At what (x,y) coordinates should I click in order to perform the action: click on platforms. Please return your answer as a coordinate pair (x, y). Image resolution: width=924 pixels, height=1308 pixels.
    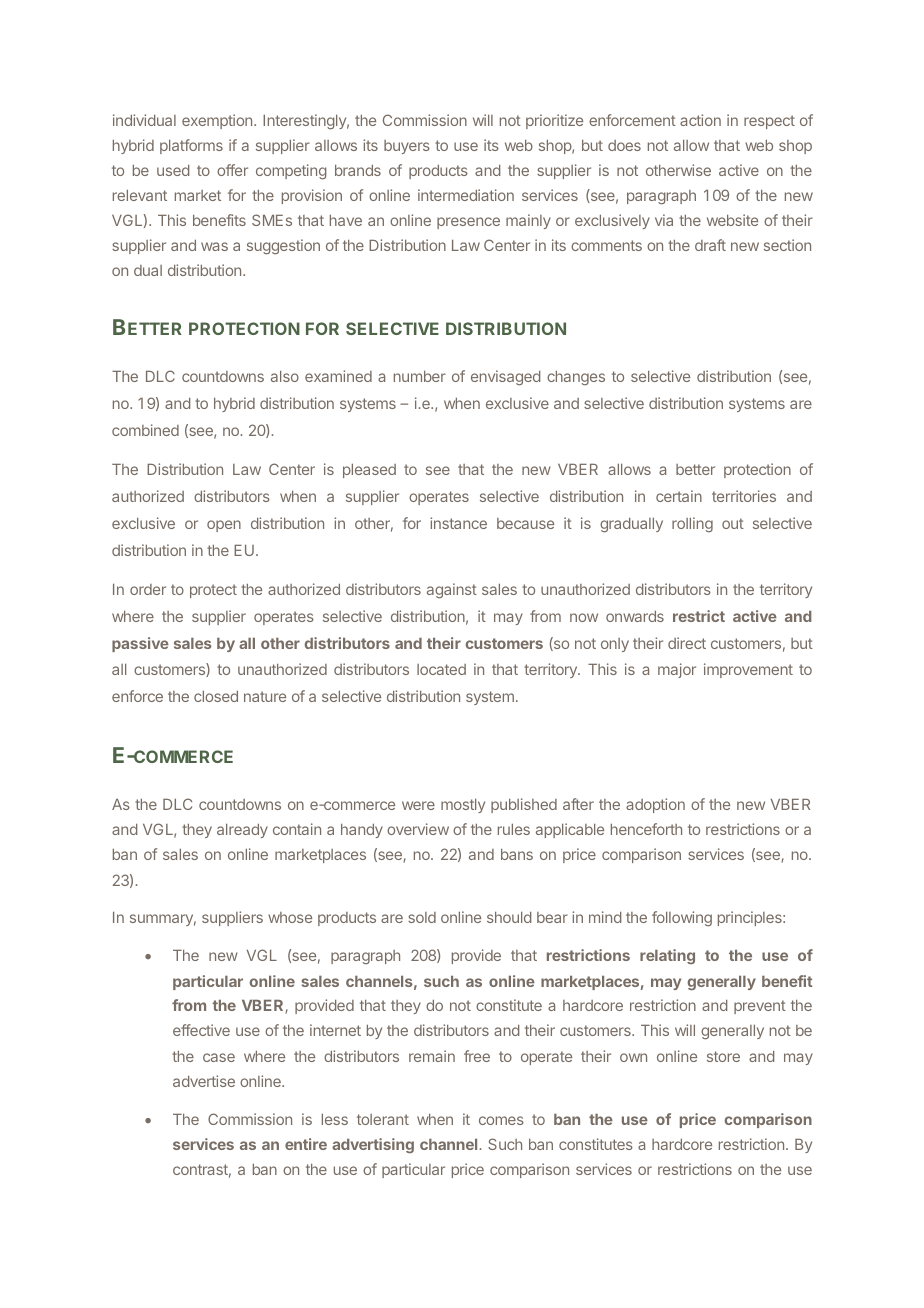
    Looking at the image, I should click on (191, 146).
